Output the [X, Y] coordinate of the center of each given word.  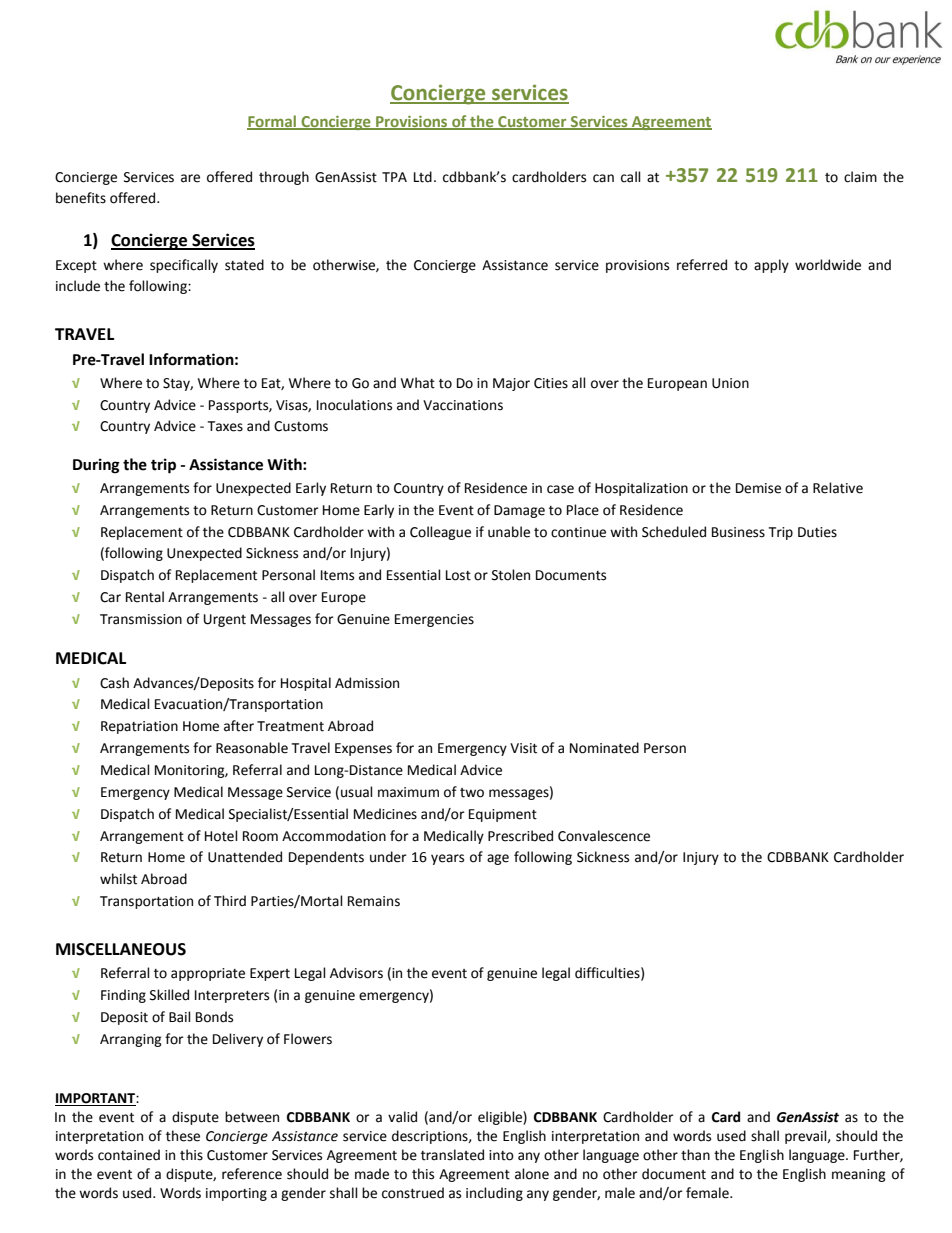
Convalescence [604, 836]
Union [730, 383]
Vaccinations [463, 405]
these [183, 1136]
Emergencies [434, 620]
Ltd [423, 177]
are [190, 178]
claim [860, 177]
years [447, 859]
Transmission [141, 619]
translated [452, 1155]
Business [738, 532]
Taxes [225, 426]
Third [230, 901]
